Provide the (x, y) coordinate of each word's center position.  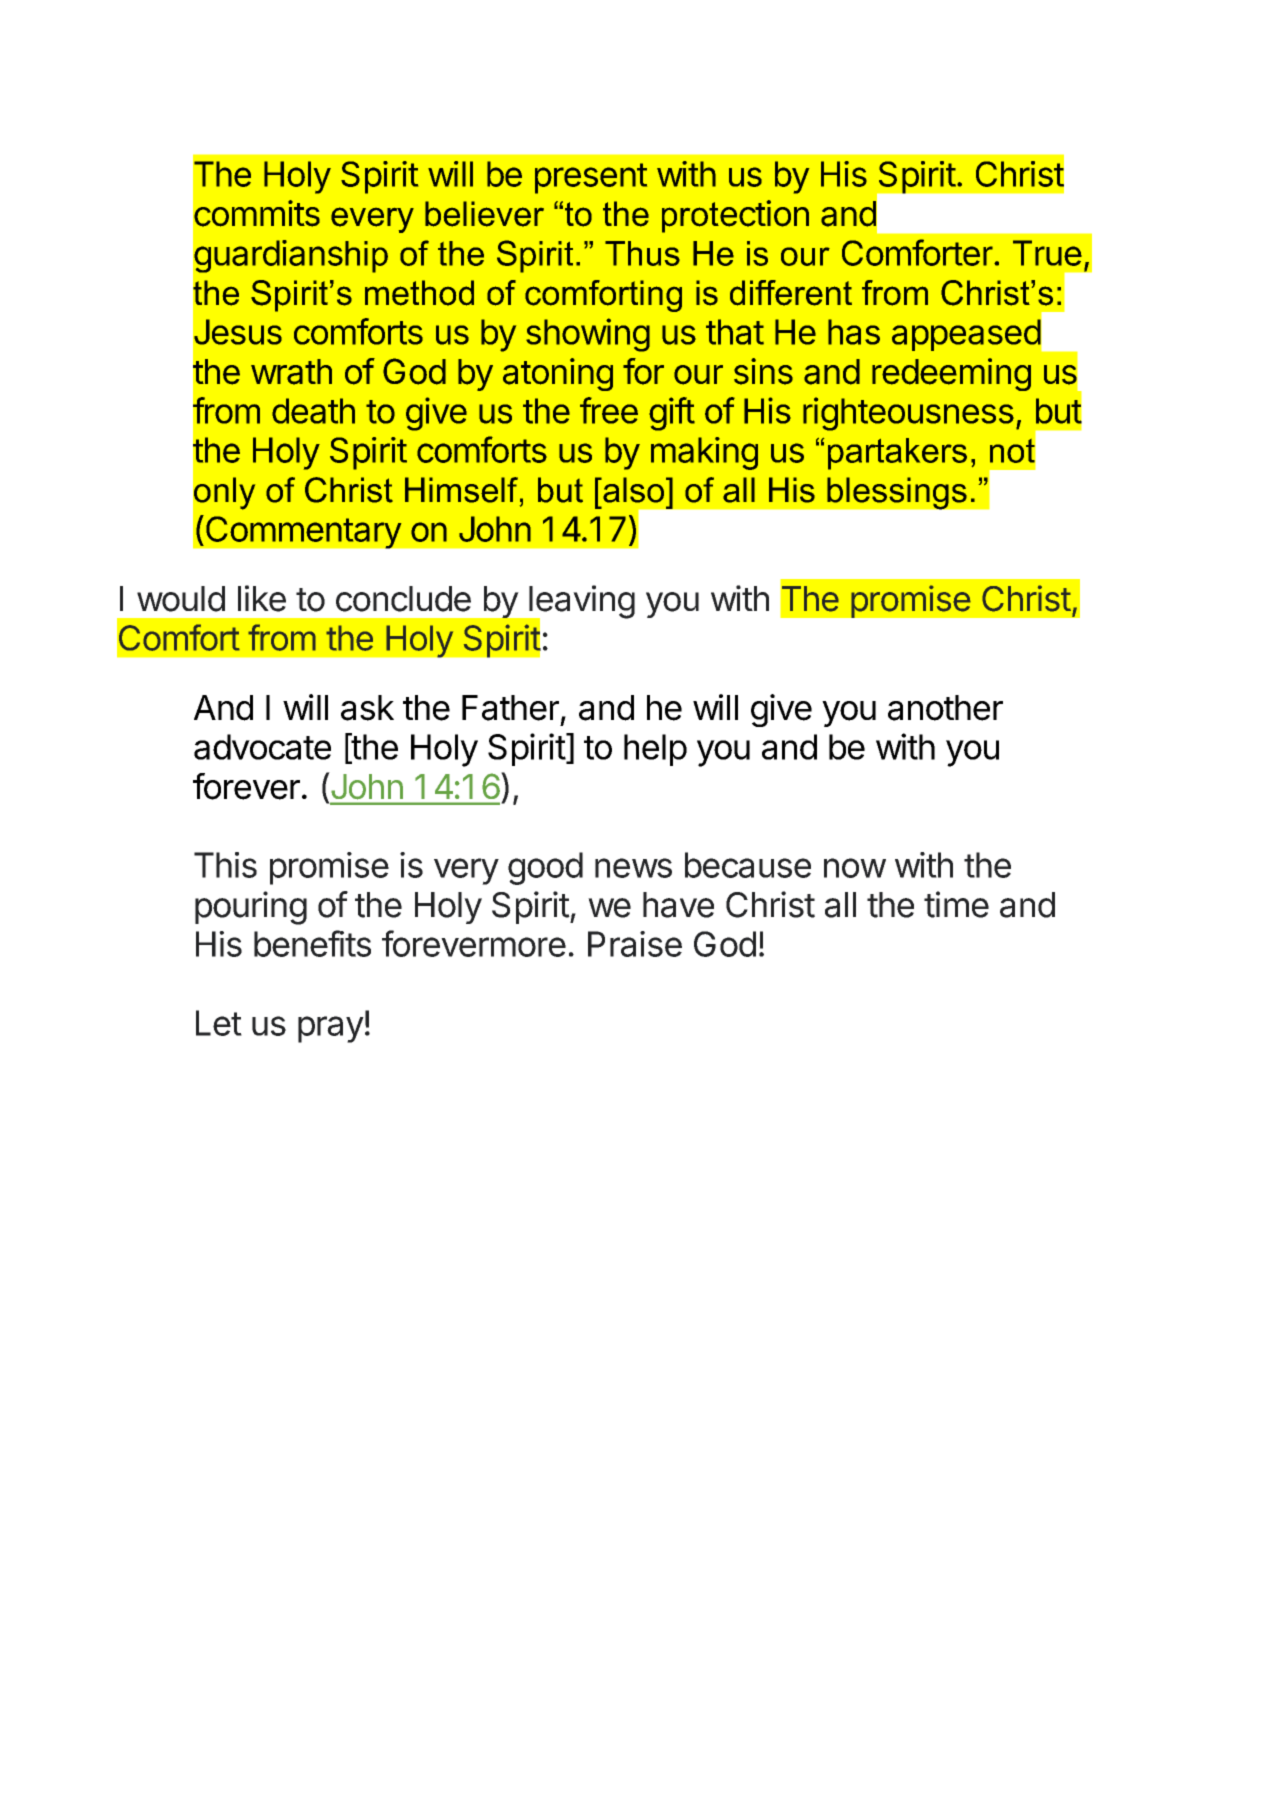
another (945, 708)
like (262, 598)
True (1047, 253)
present (591, 178)
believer (484, 214)
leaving (581, 603)
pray (331, 1029)
